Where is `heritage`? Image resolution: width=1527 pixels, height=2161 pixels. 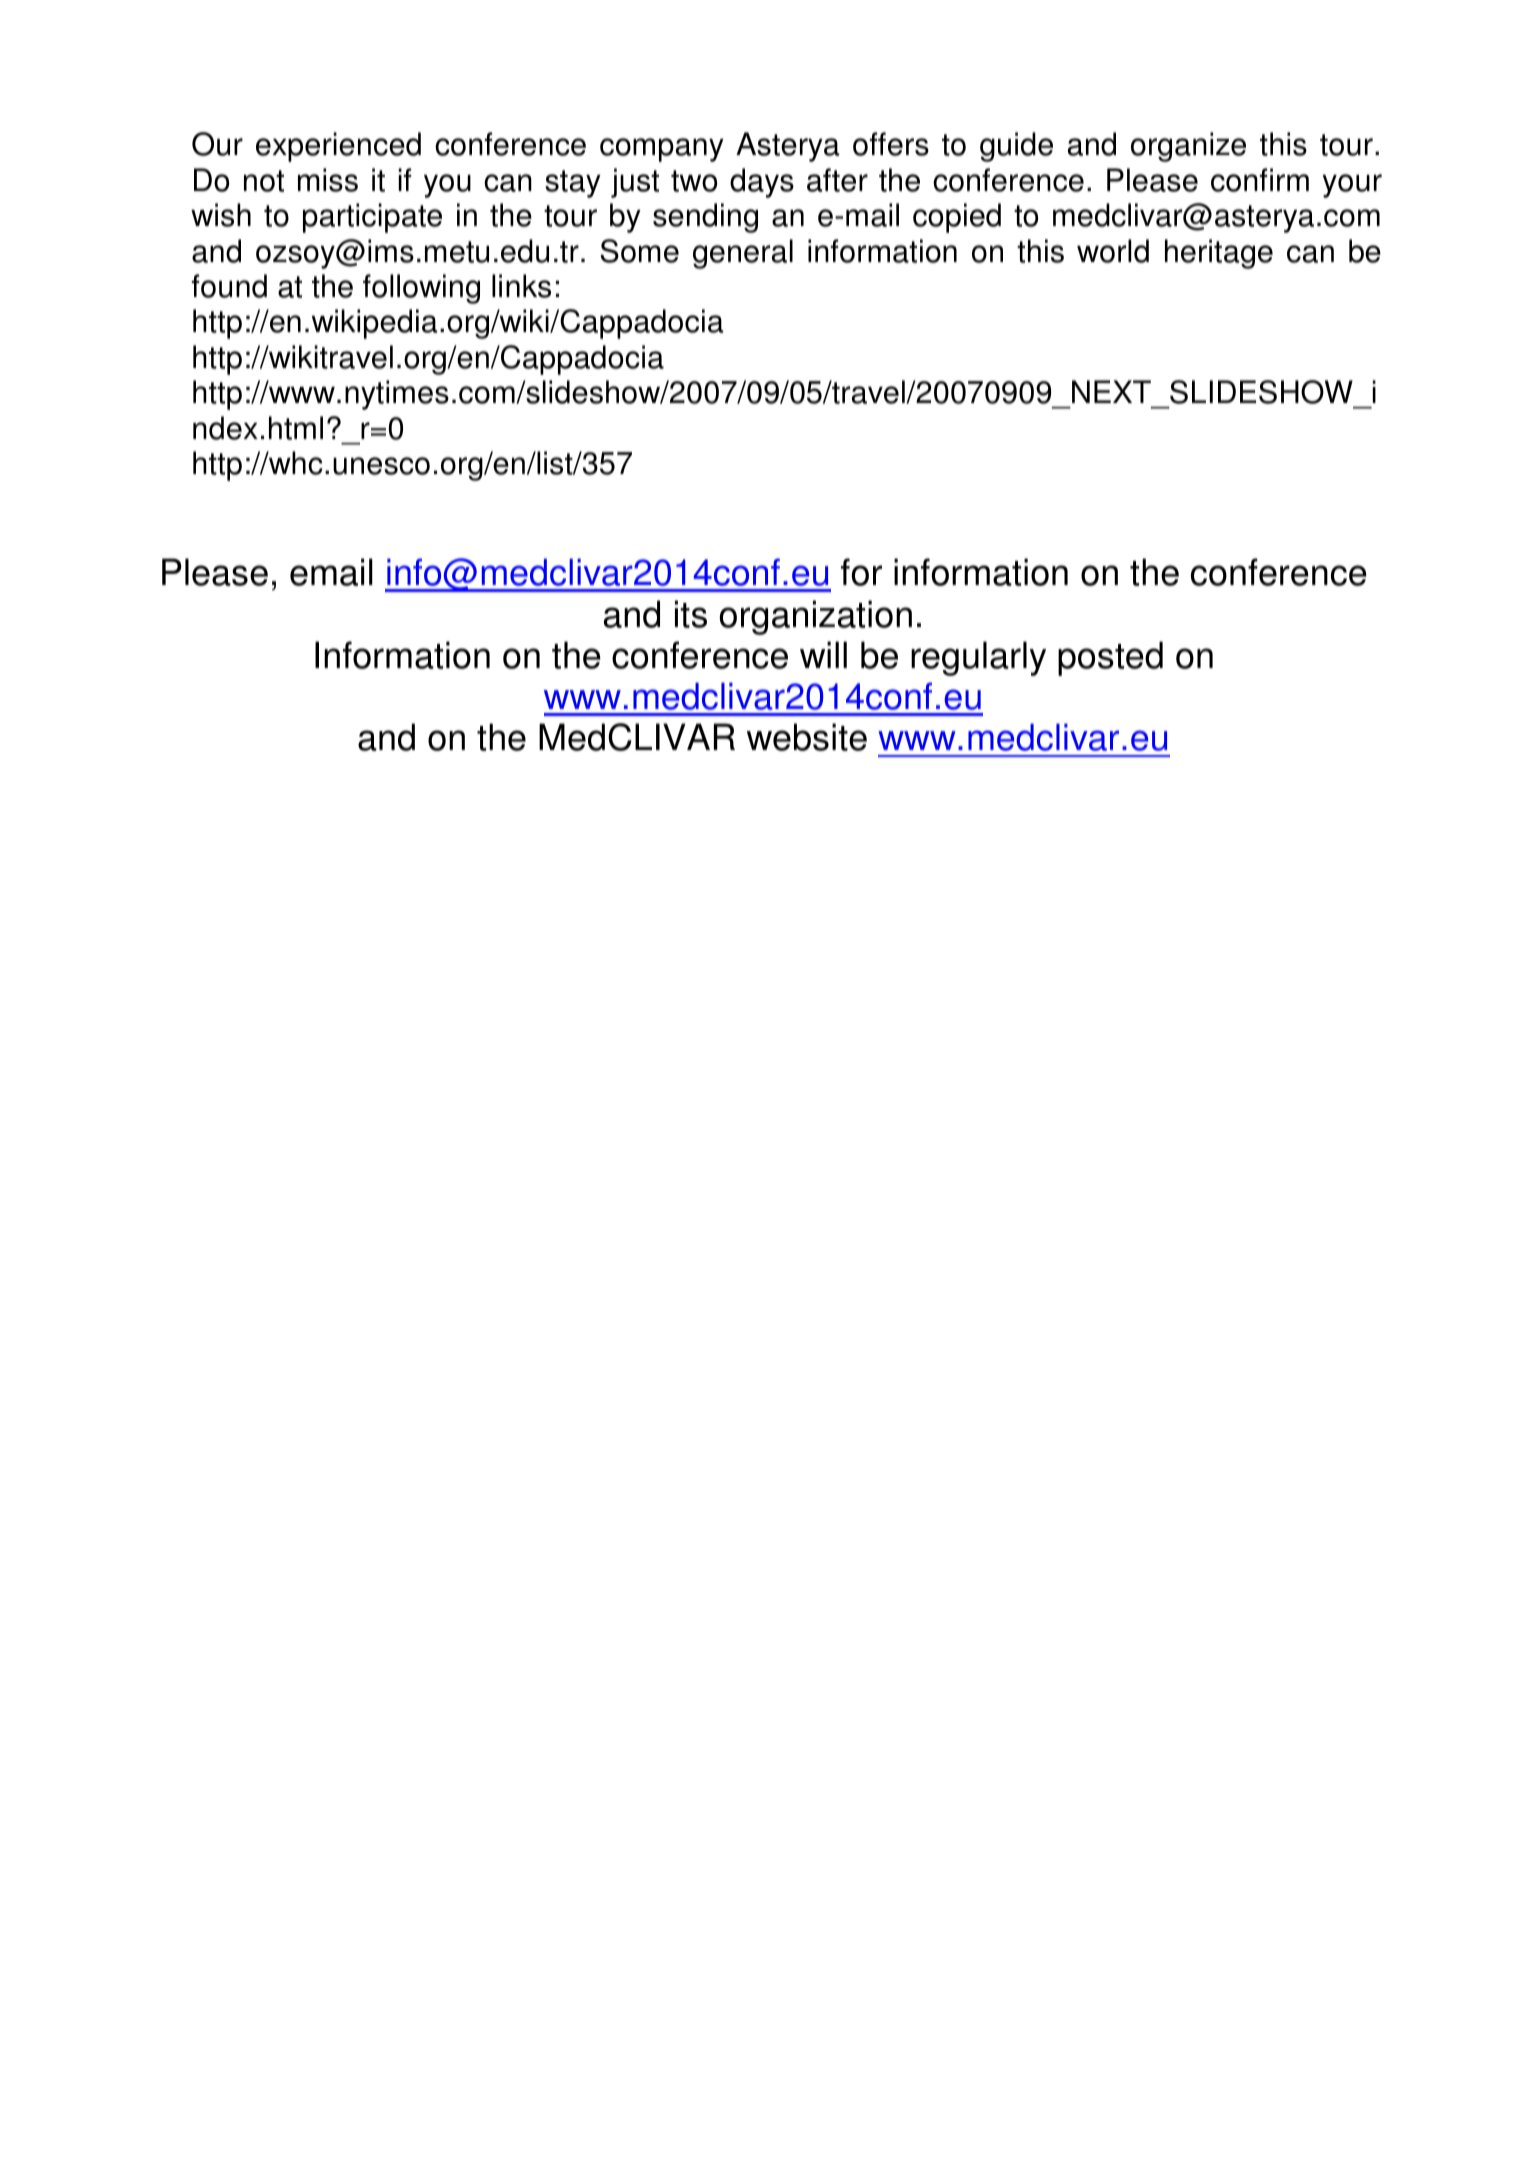 heritage is located at coordinates (1219, 254).
